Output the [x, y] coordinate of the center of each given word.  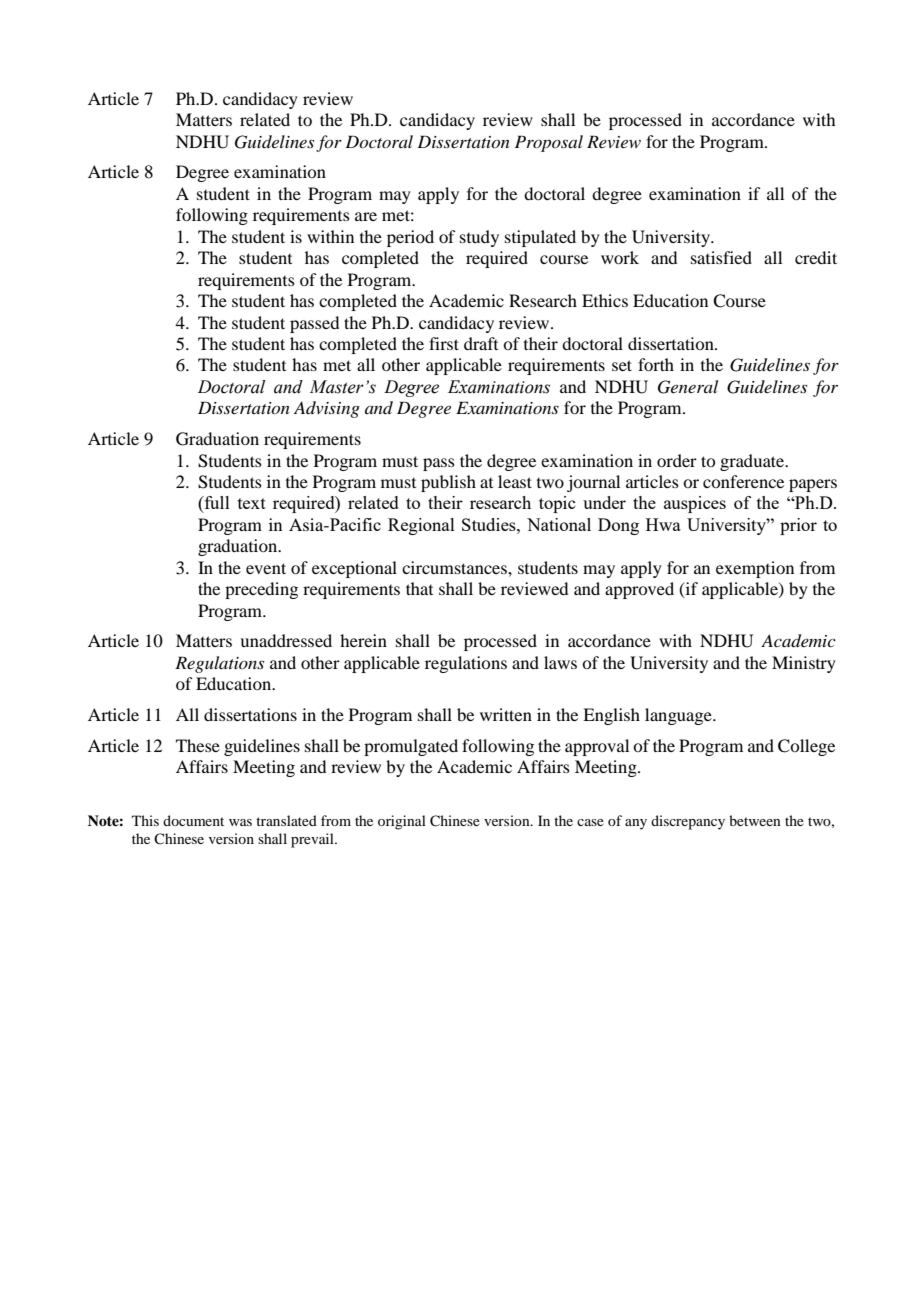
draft [481, 343]
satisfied [721, 257]
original [402, 822]
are [366, 216]
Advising [327, 409]
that [419, 588]
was [240, 822]
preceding [261, 590]
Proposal [549, 143]
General [688, 387]
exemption [755, 569]
